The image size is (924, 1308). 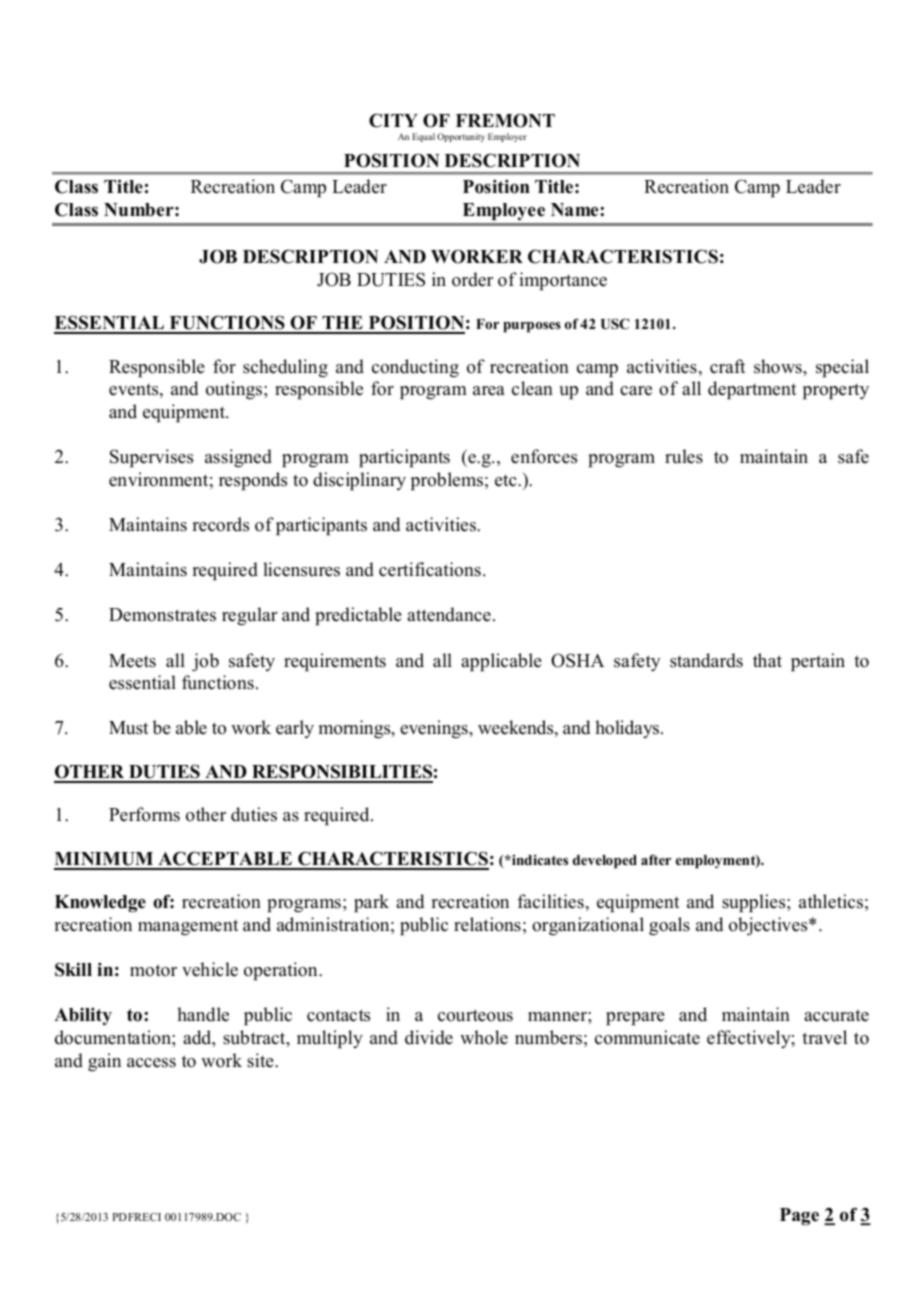 What do you see at coordinates (151, 458) in the image?
I see `Supervises` at bounding box center [151, 458].
